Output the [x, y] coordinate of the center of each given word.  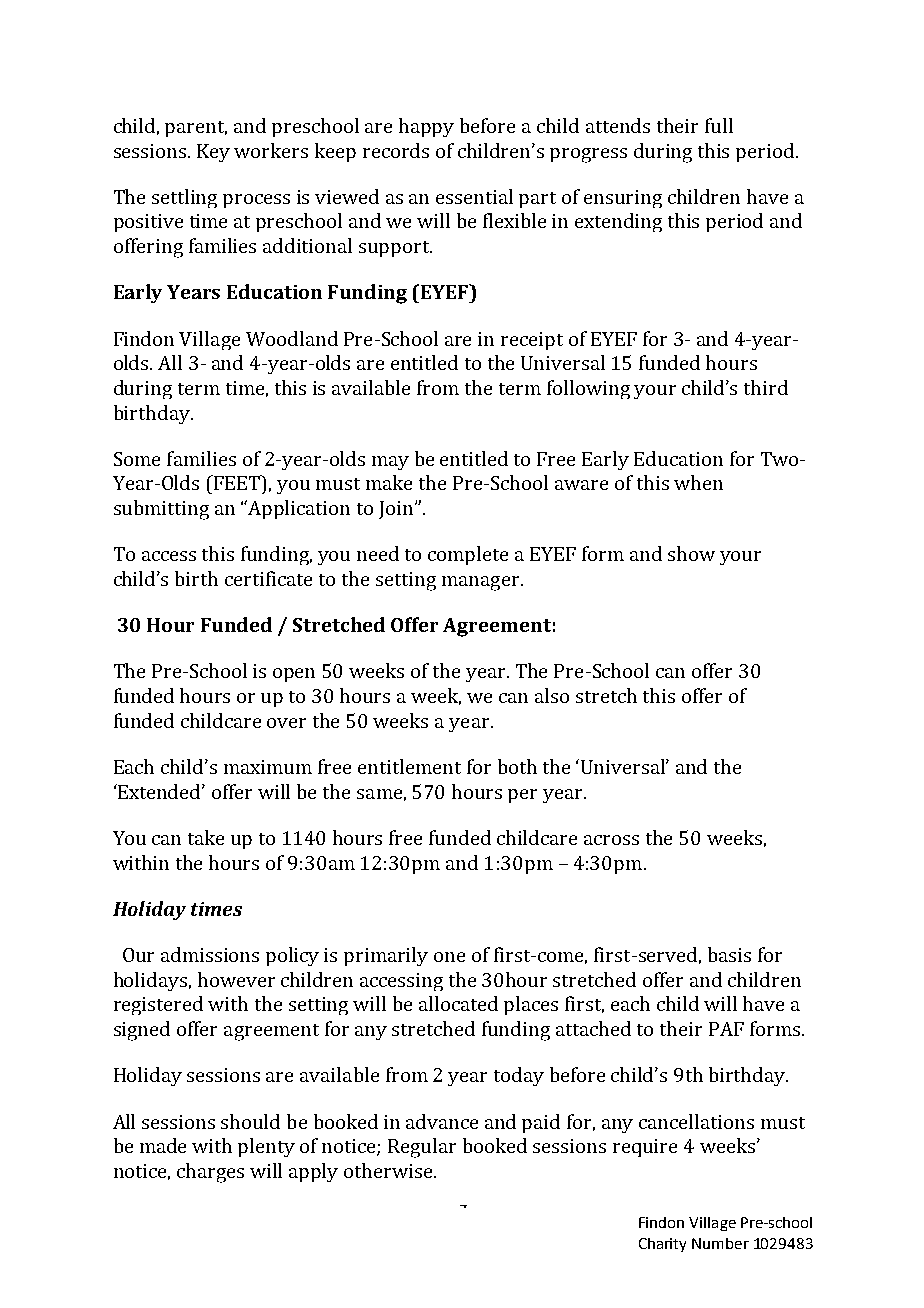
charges [210, 1173]
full [719, 125]
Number [720, 1243]
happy [426, 127]
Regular [422, 1148]
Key [213, 153]
